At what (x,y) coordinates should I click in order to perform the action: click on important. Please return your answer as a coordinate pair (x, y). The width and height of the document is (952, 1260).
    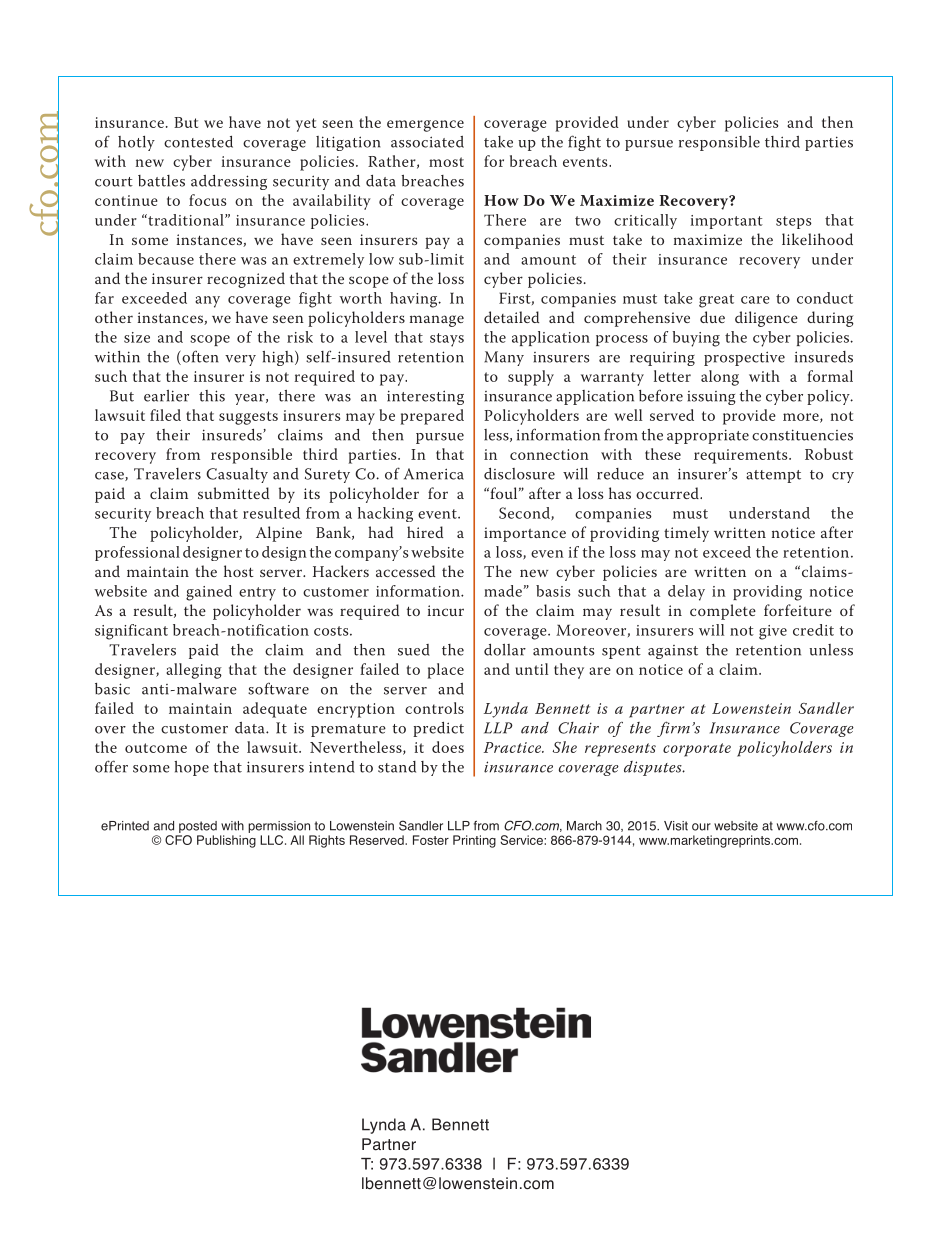
    Looking at the image, I should click on (727, 222).
